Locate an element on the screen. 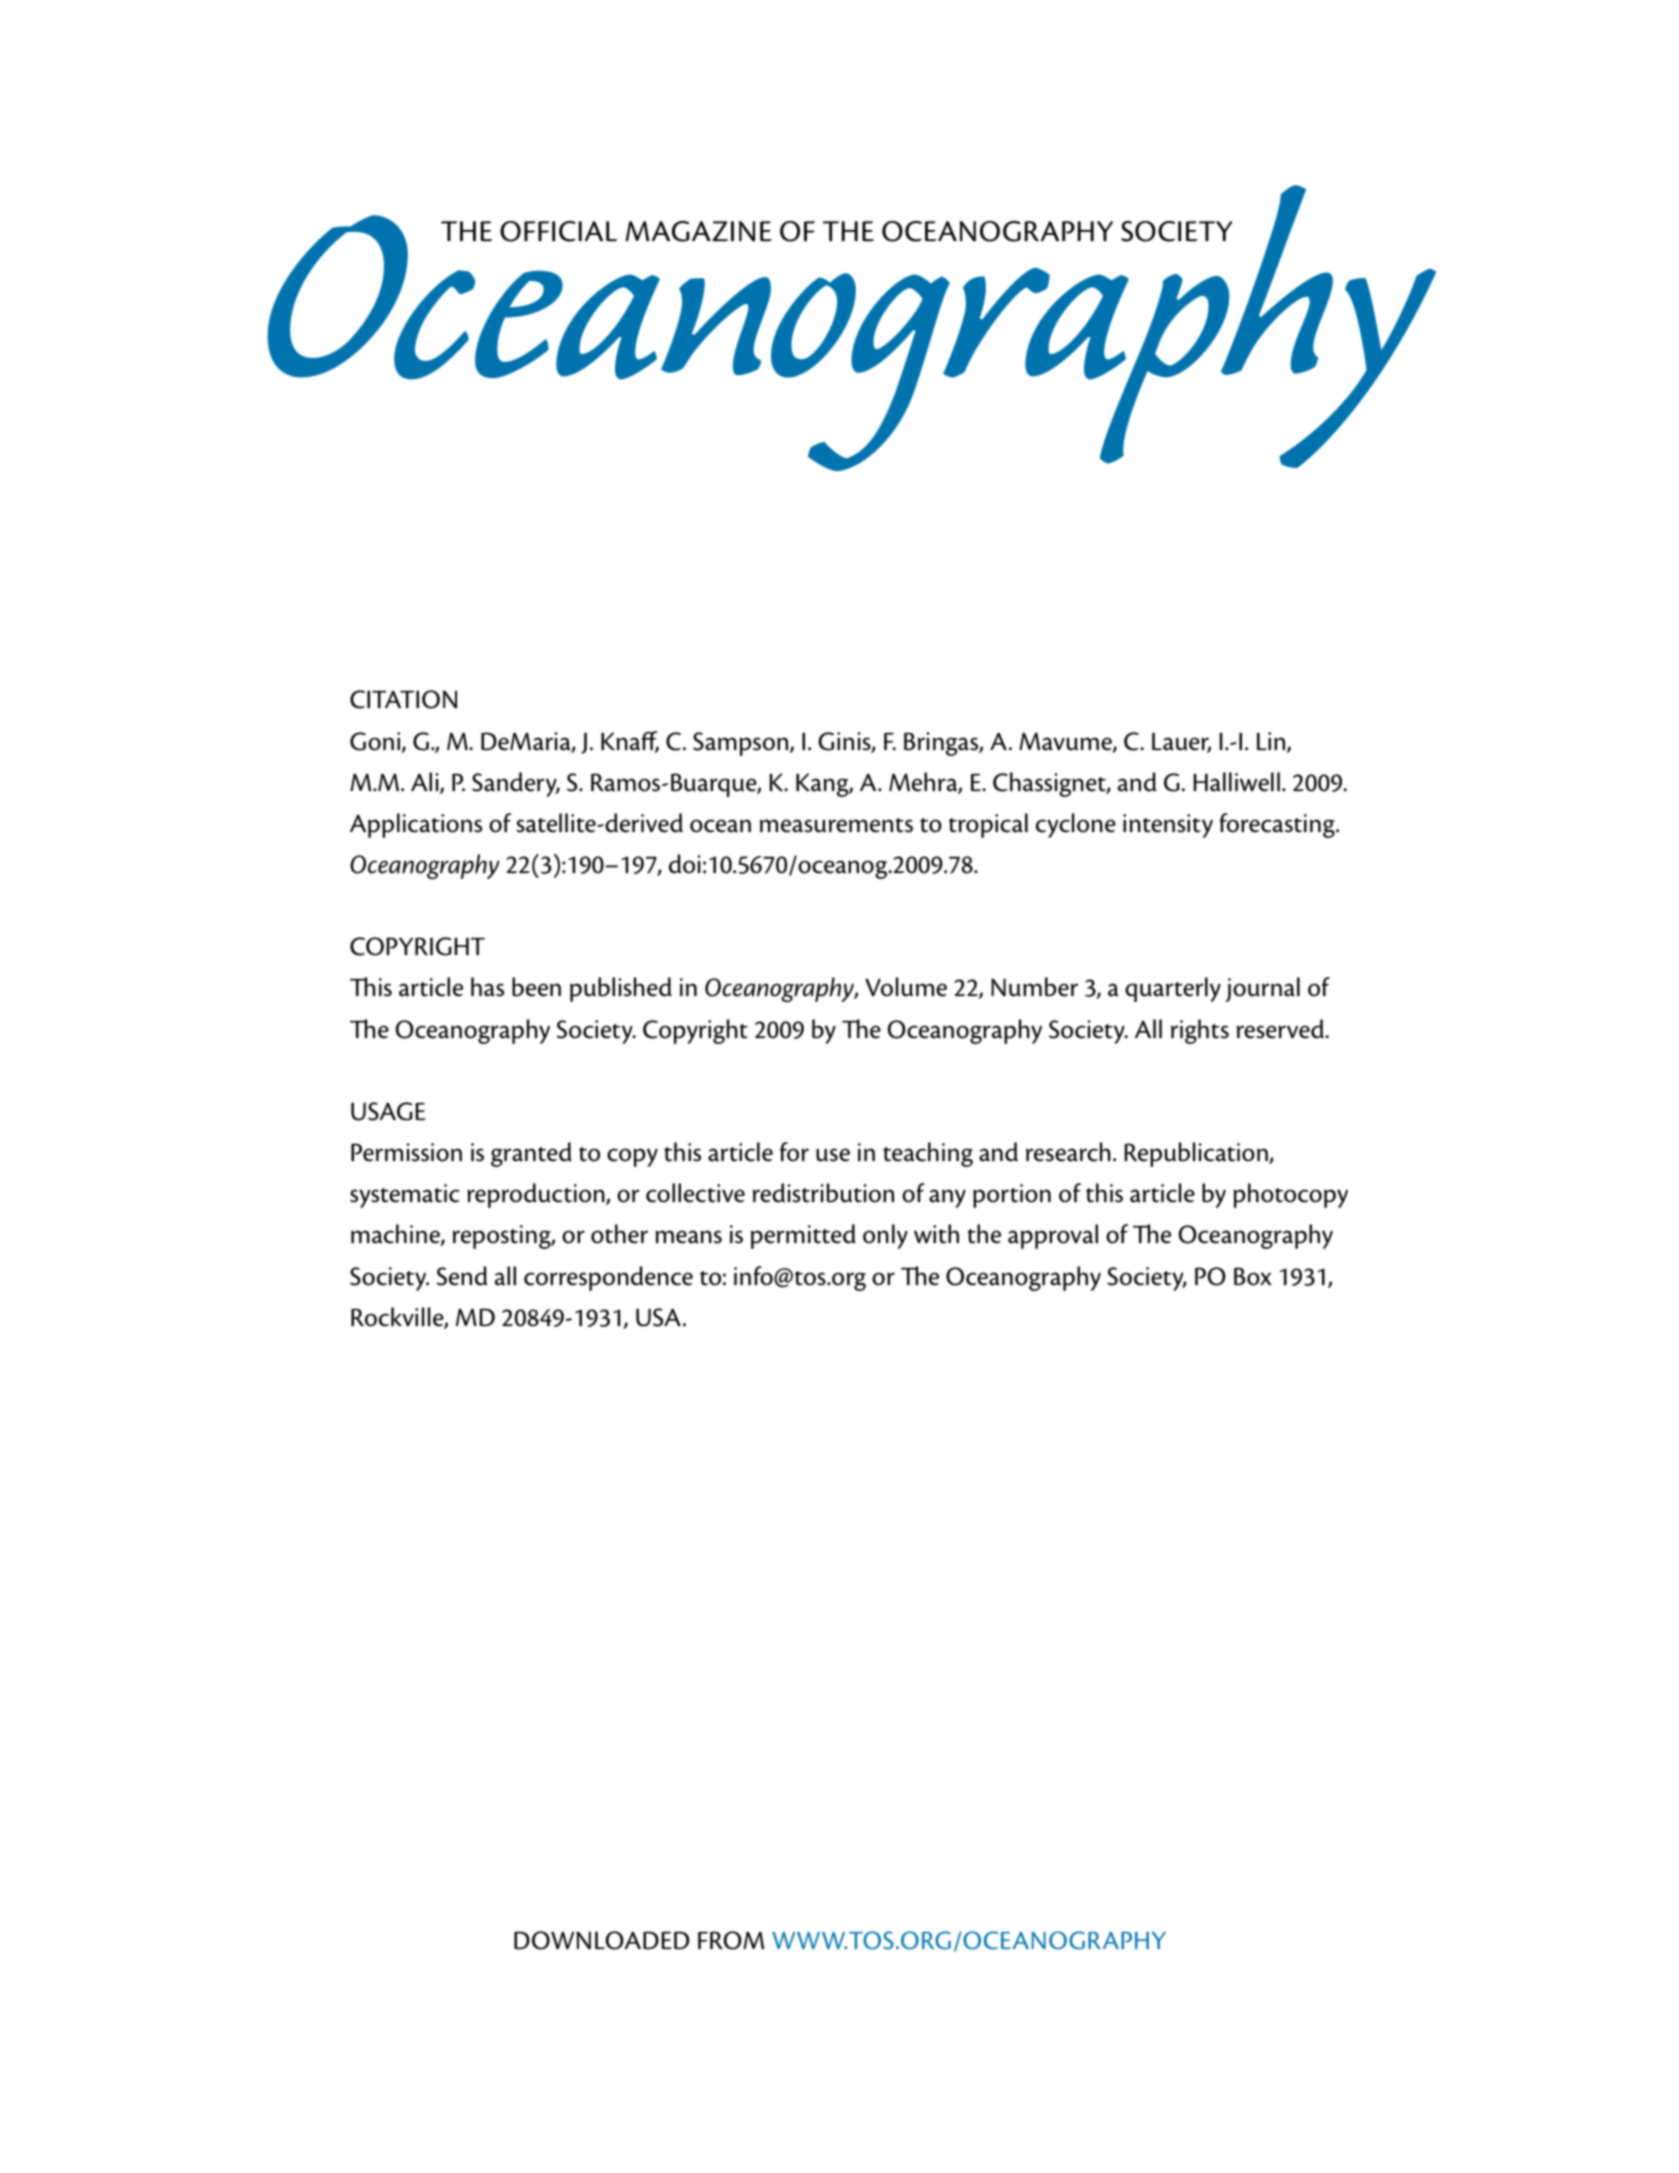 The height and width of the screenshot is (2173, 1679). measurements is located at coordinates (836, 825).
